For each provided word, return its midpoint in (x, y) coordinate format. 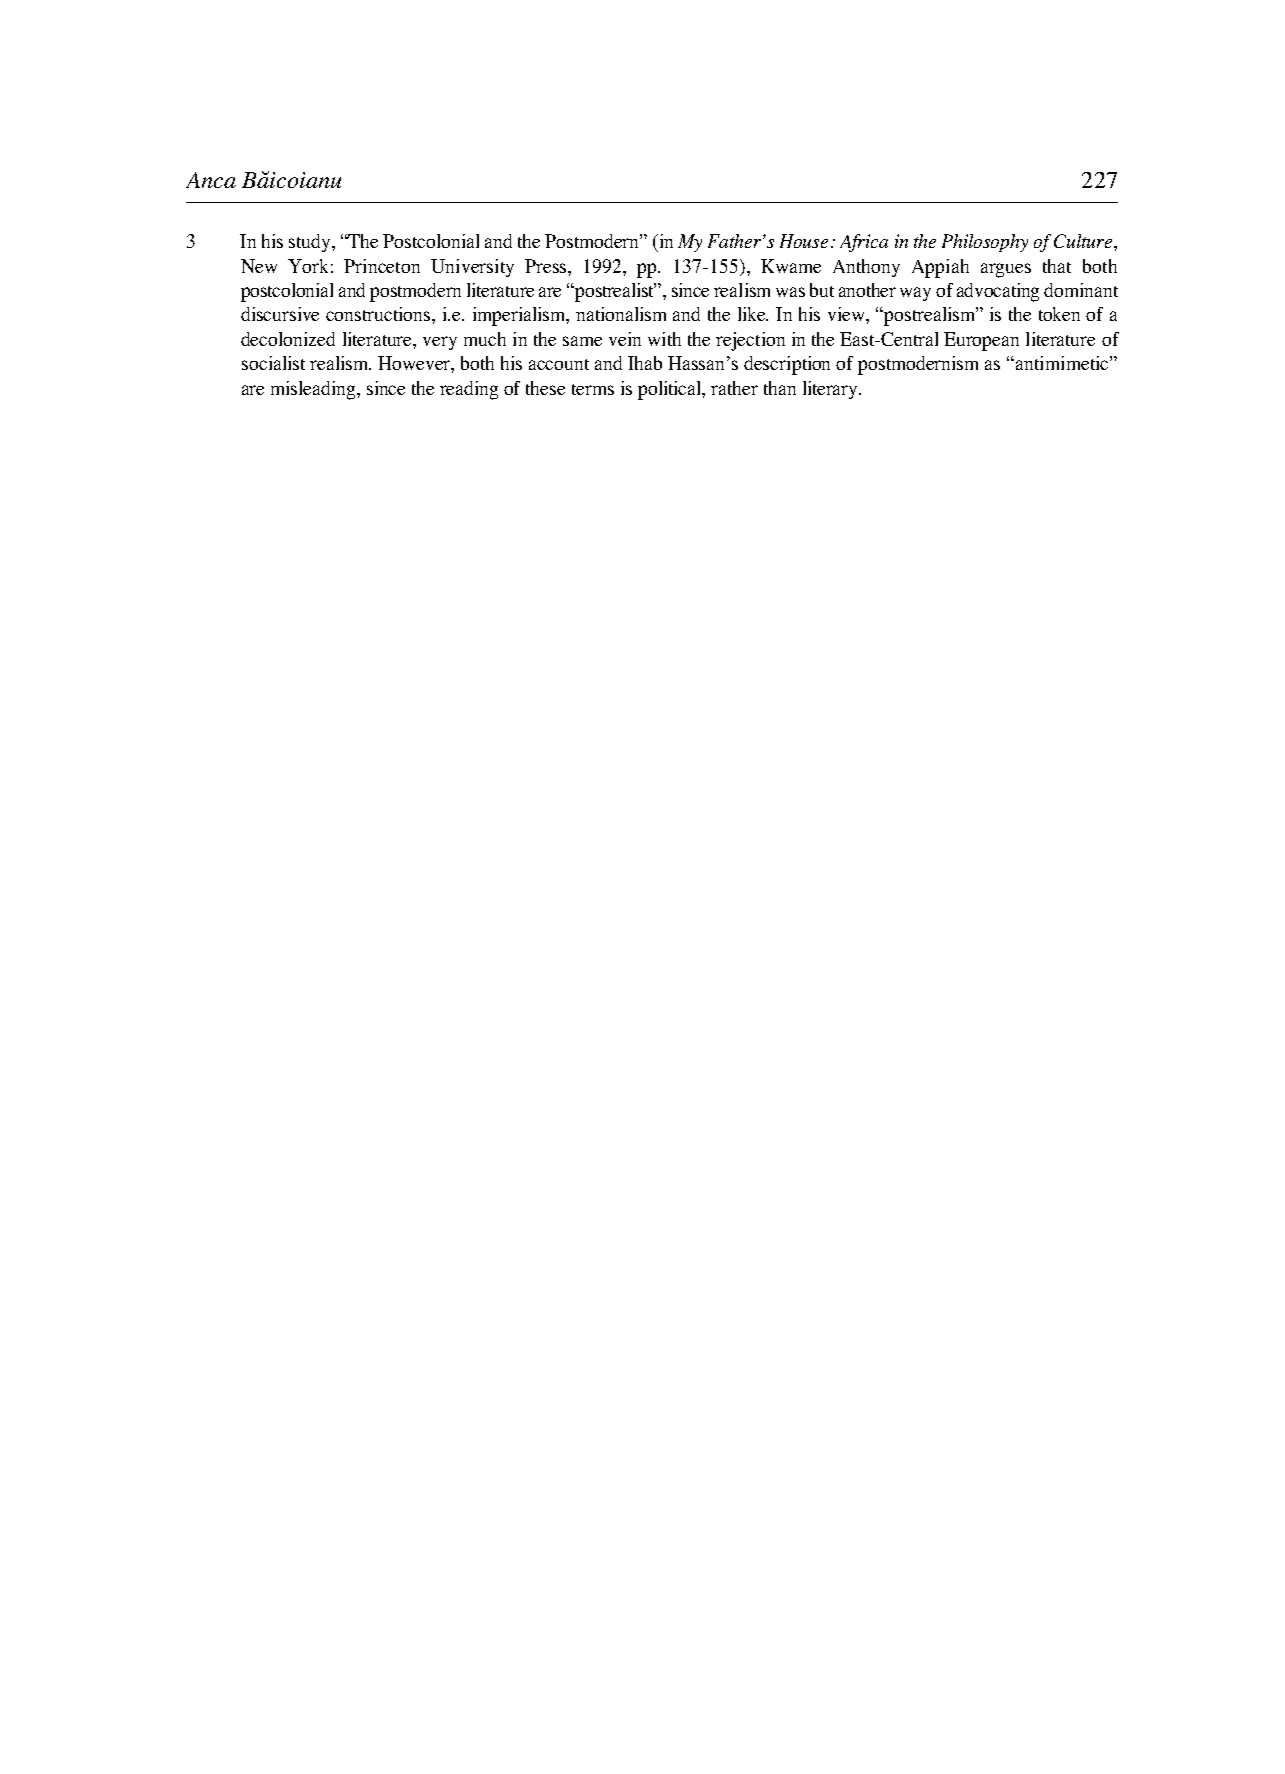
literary (831, 390)
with (664, 339)
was (790, 292)
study (311, 243)
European (981, 341)
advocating (998, 292)
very (440, 343)
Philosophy (985, 243)
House (806, 241)
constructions (379, 314)
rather (734, 388)
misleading (314, 390)
